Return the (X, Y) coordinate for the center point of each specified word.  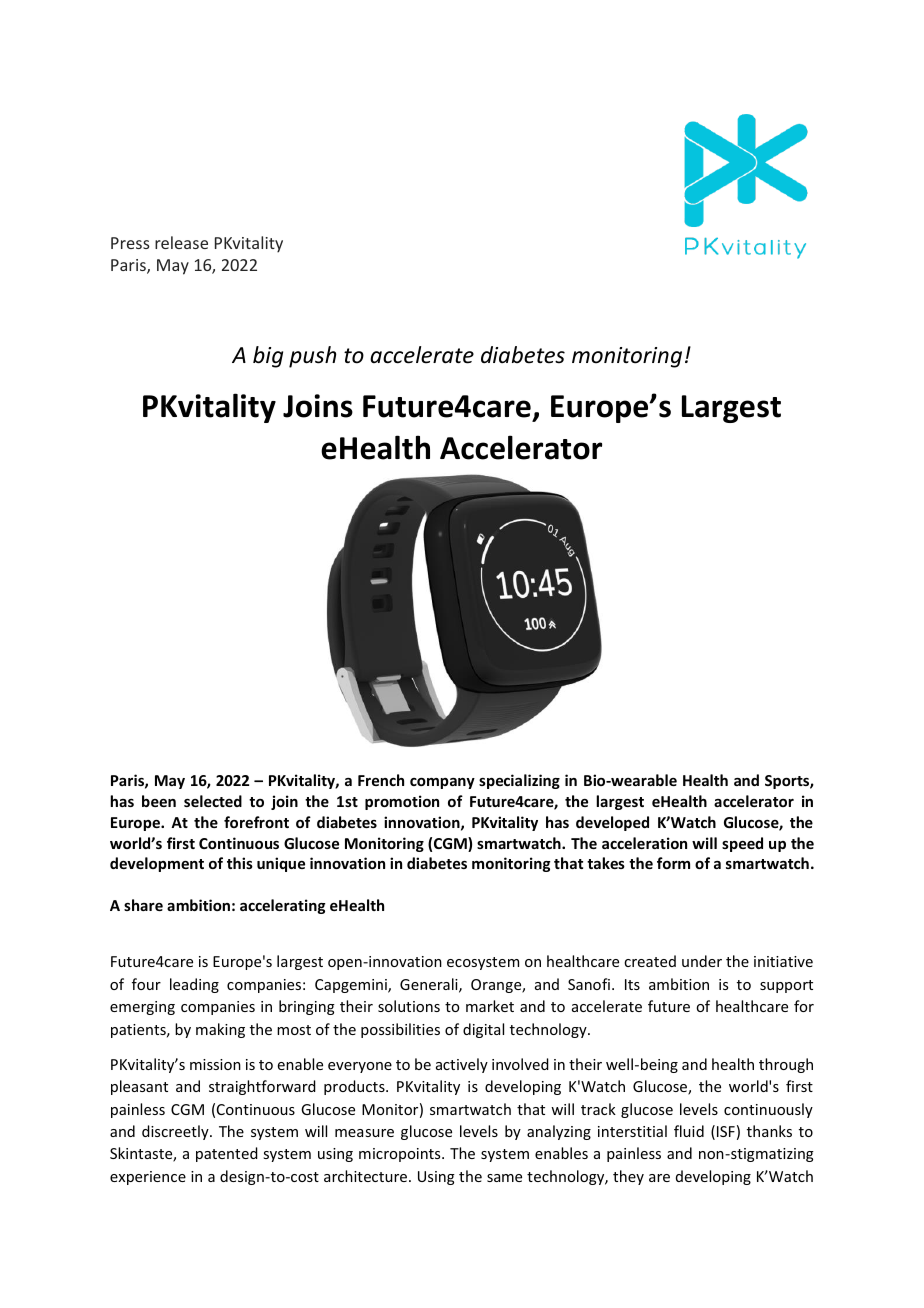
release (181, 242)
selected (213, 801)
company (442, 783)
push (312, 357)
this (240, 863)
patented (227, 1154)
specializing (519, 781)
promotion (402, 802)
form (673, 863)
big (268, 357)
